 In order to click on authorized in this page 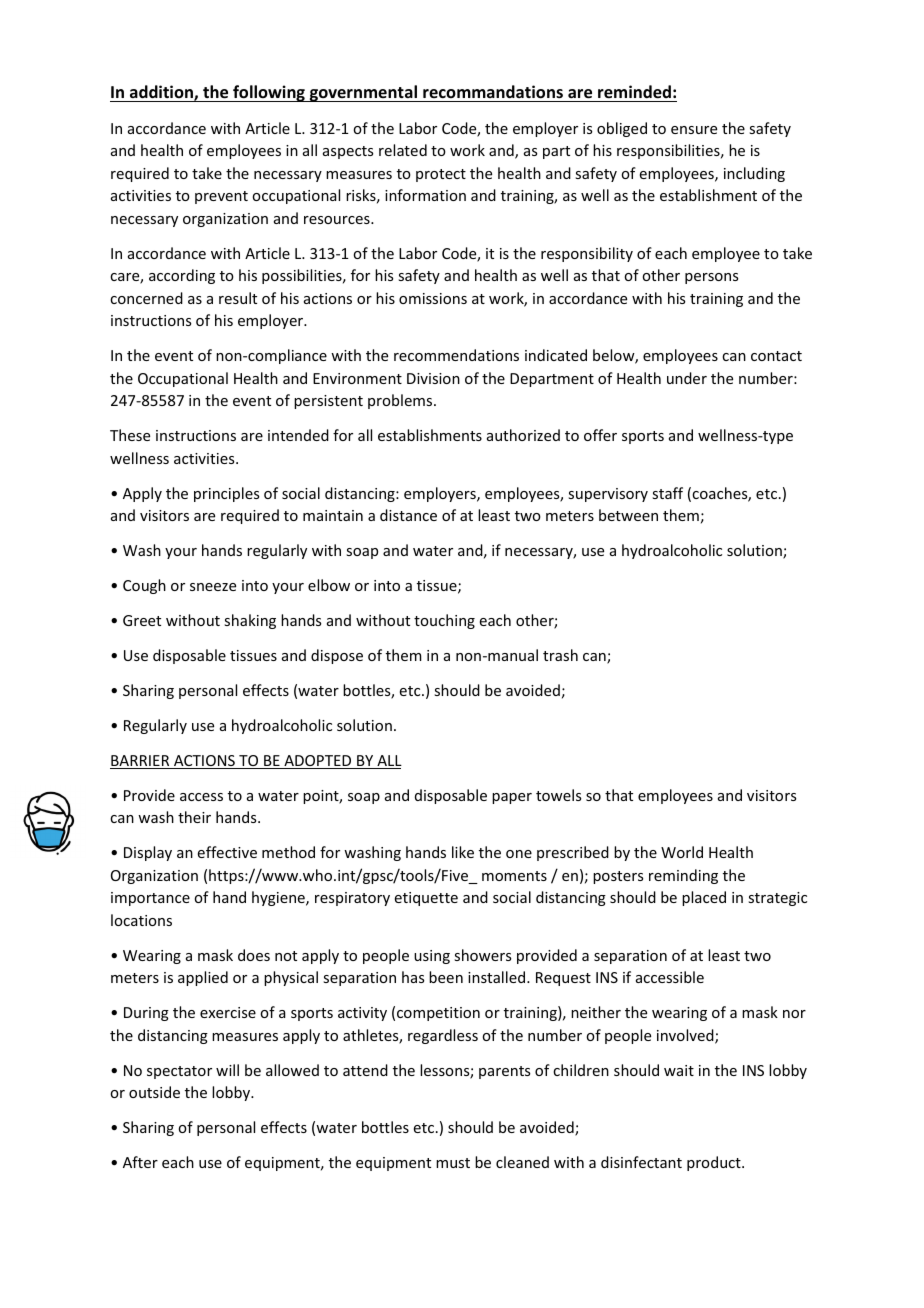, I will do `click(523, 435)`.
